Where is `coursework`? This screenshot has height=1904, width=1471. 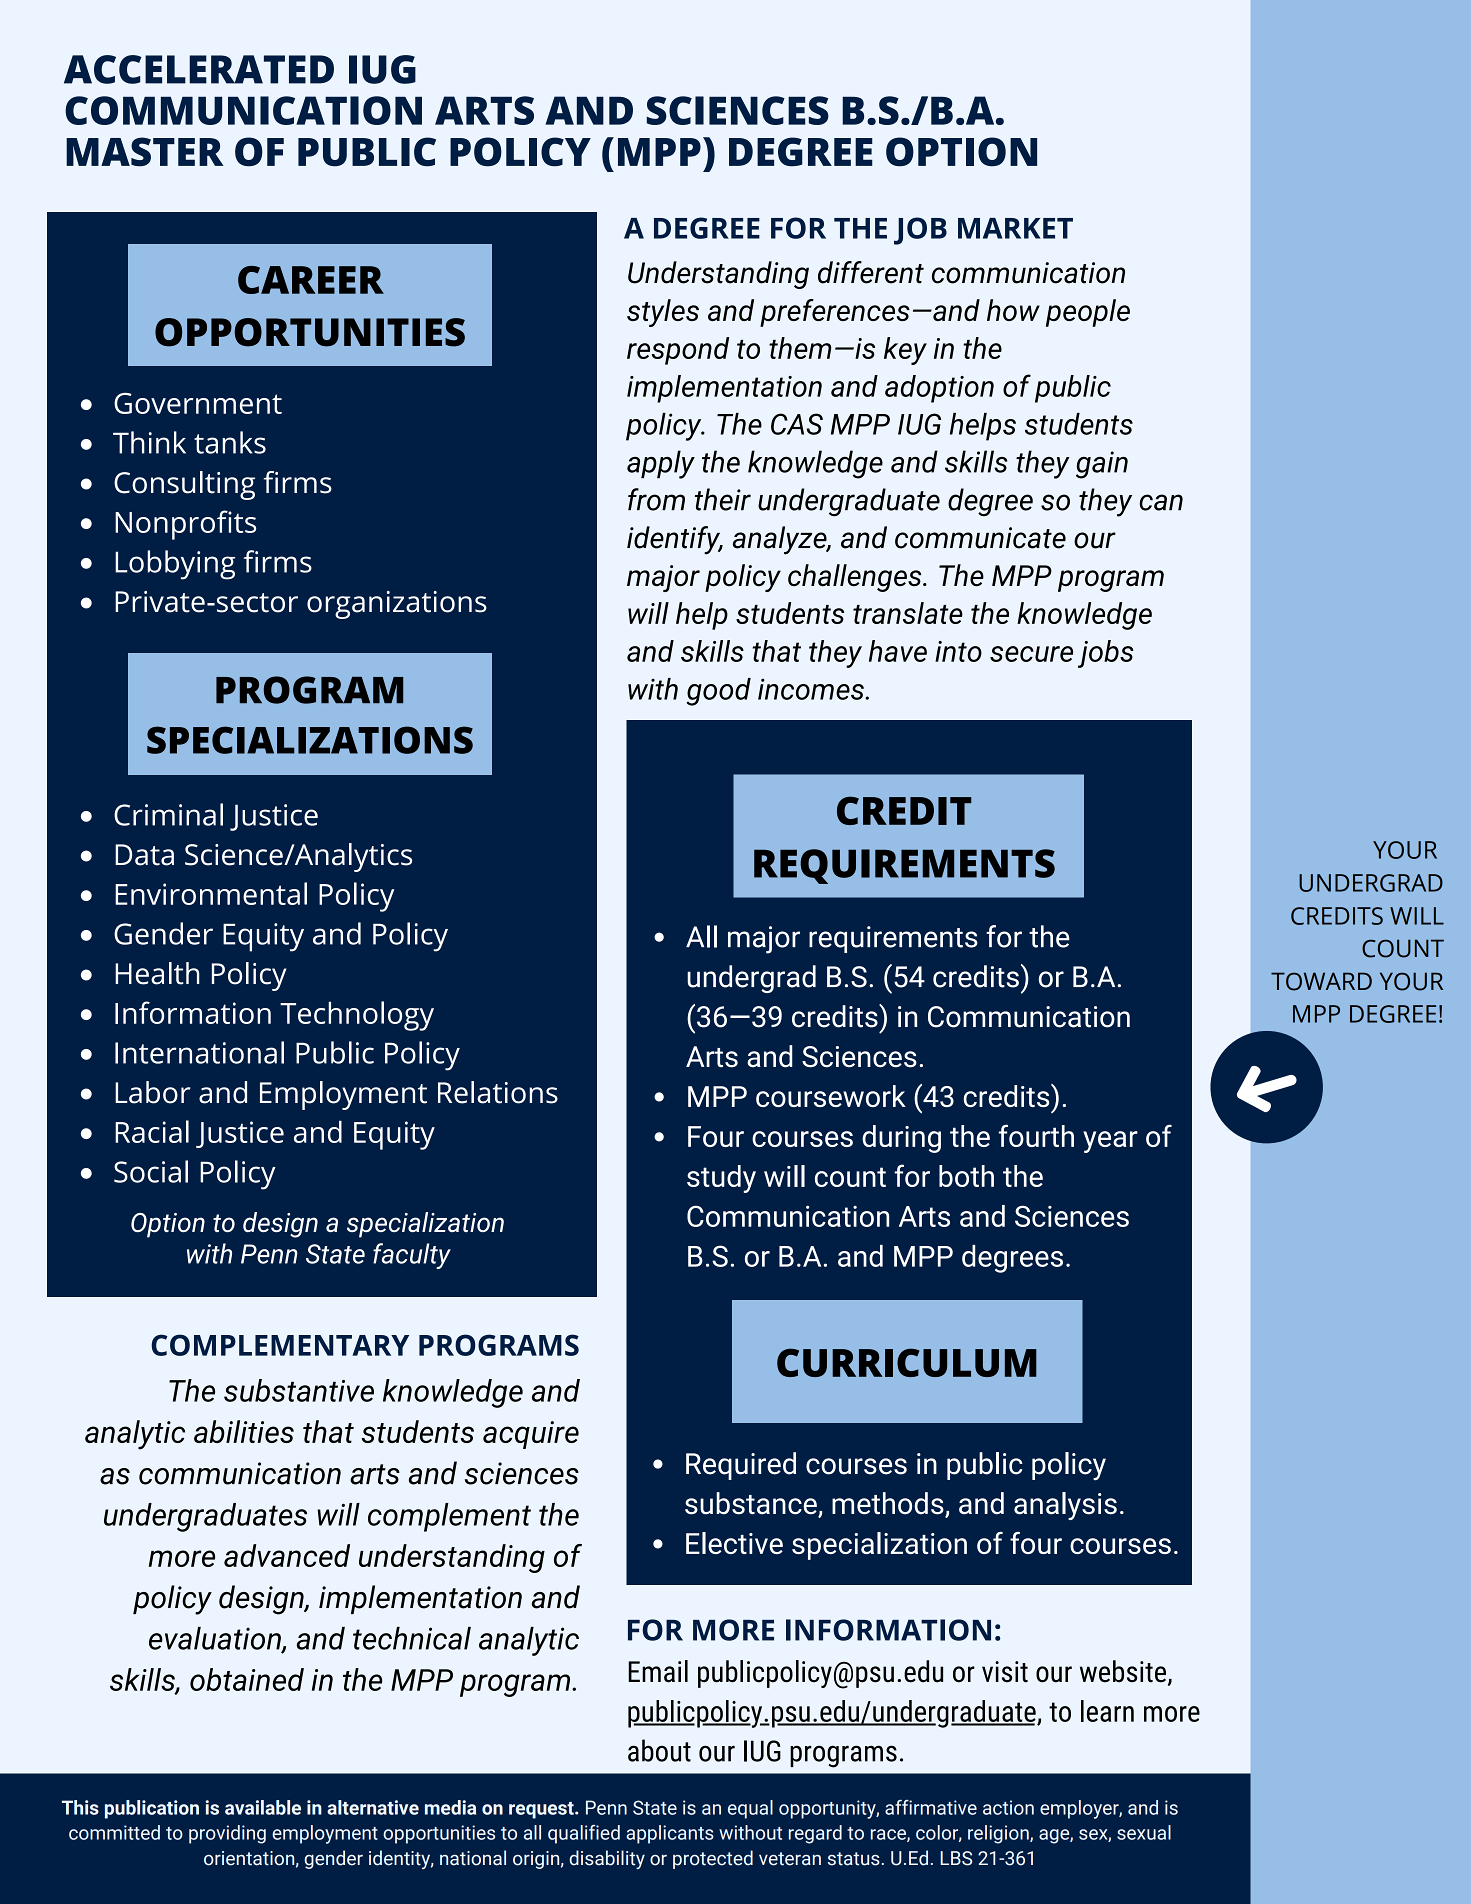
coursework is located at coordinates (831, 1096).
